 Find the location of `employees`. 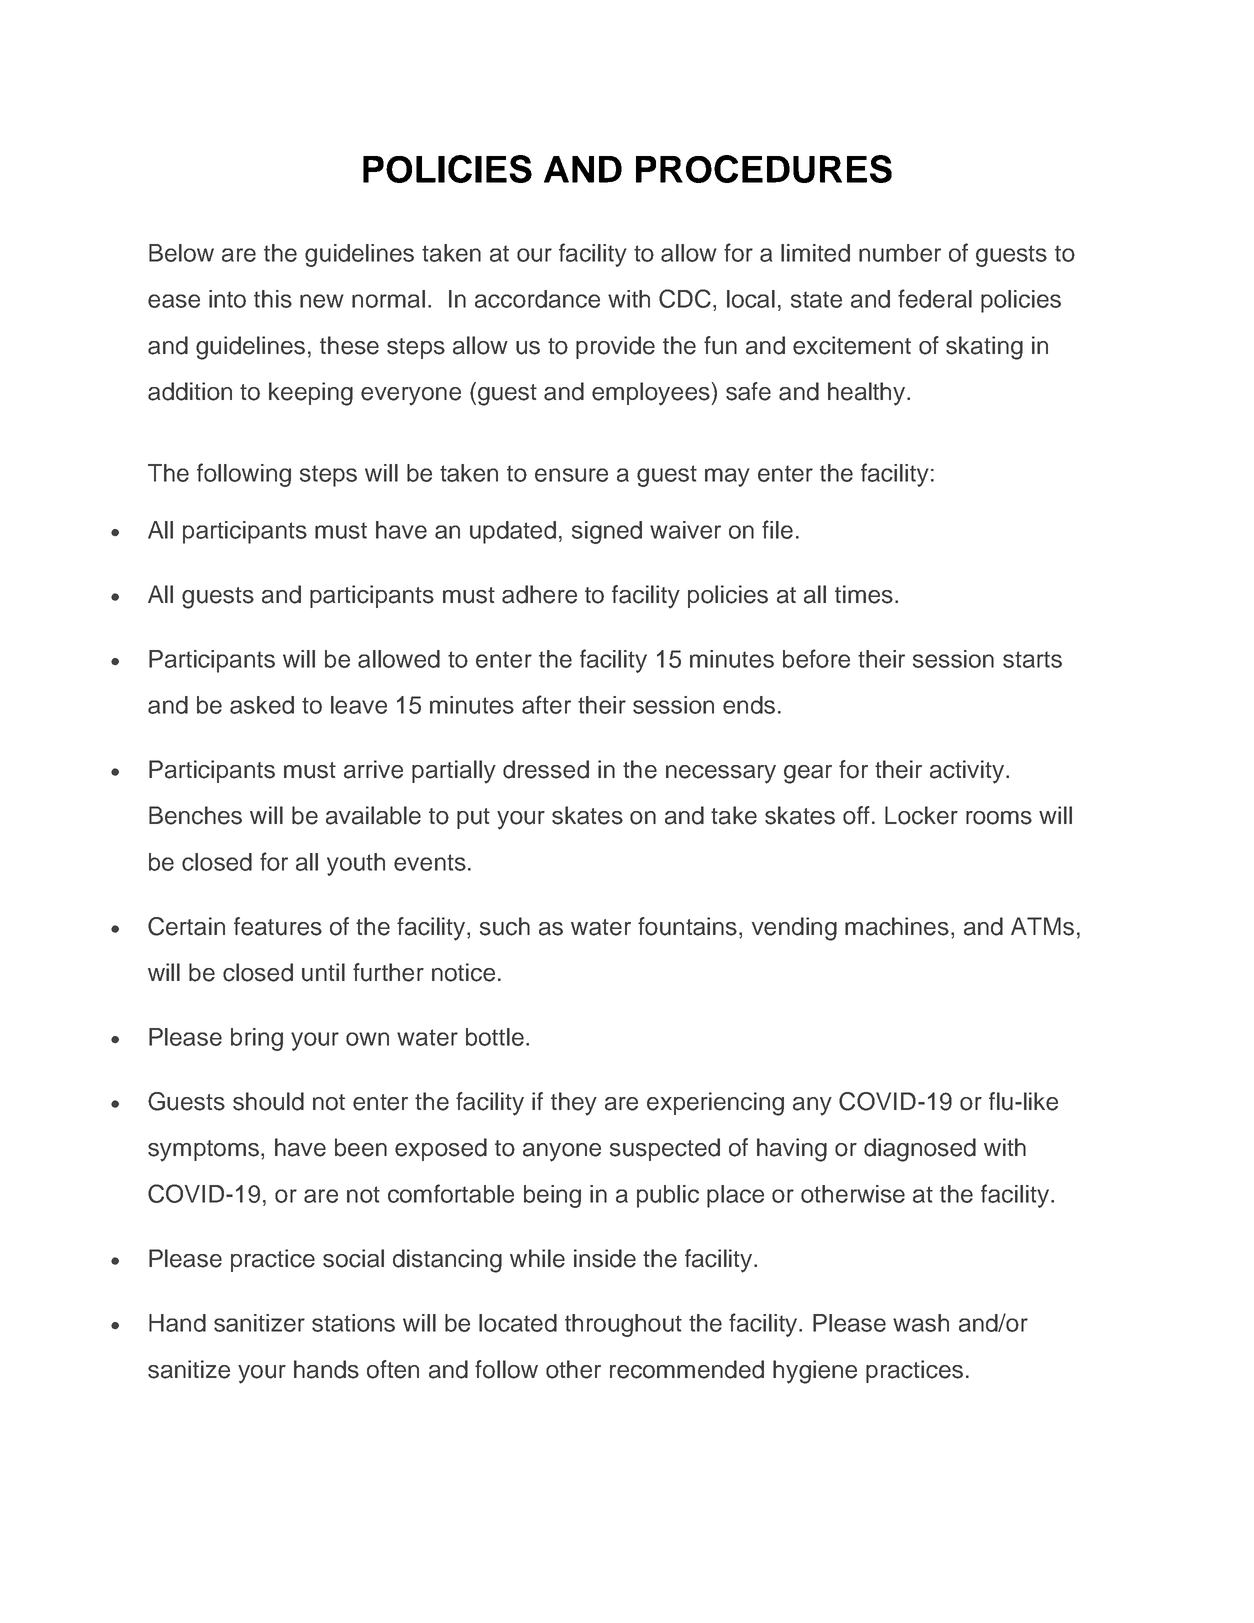

employees is located at coordinates (651, 394).
